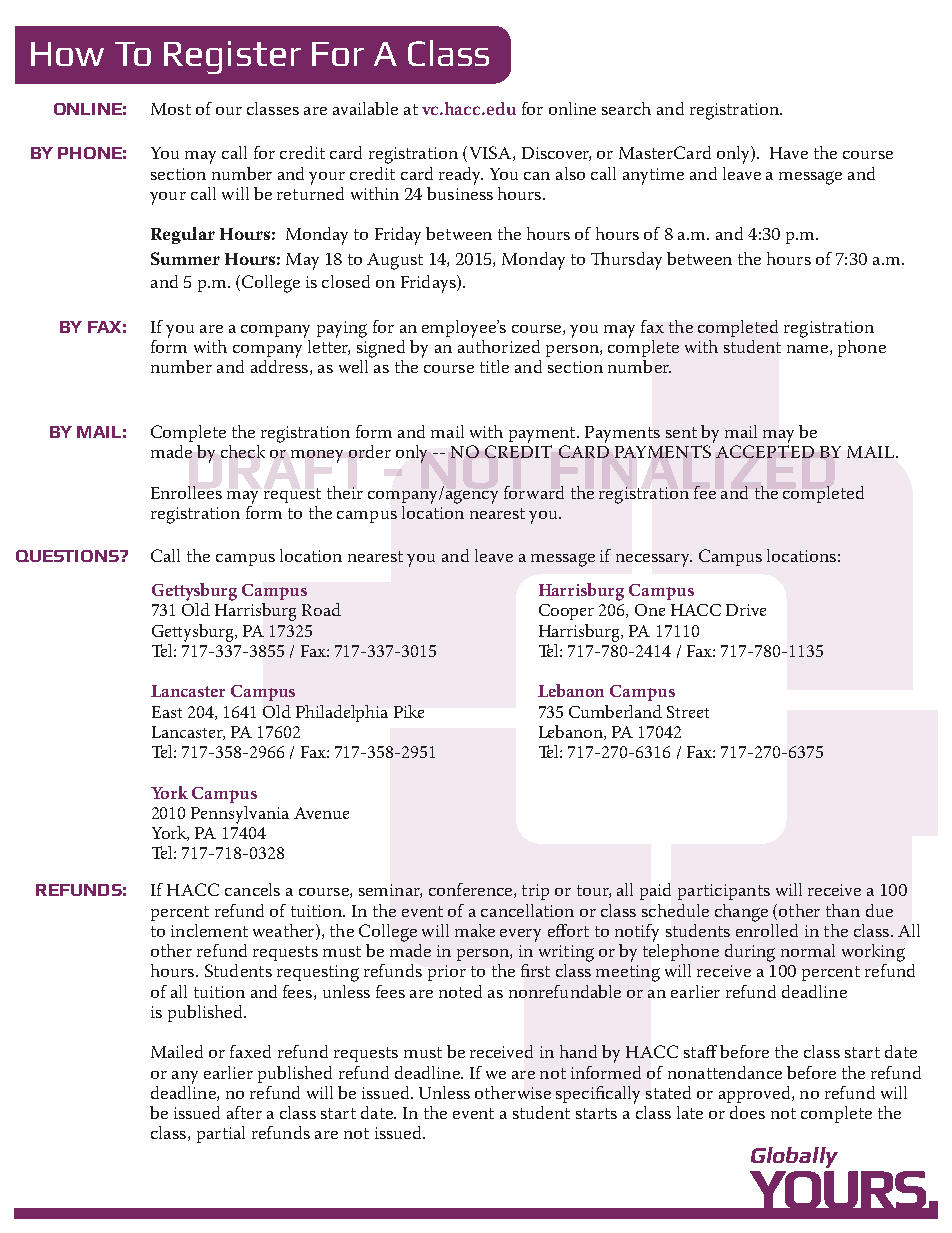 The width and height of the image is (952, 1233). I want to click on address, so click(279, 365).
